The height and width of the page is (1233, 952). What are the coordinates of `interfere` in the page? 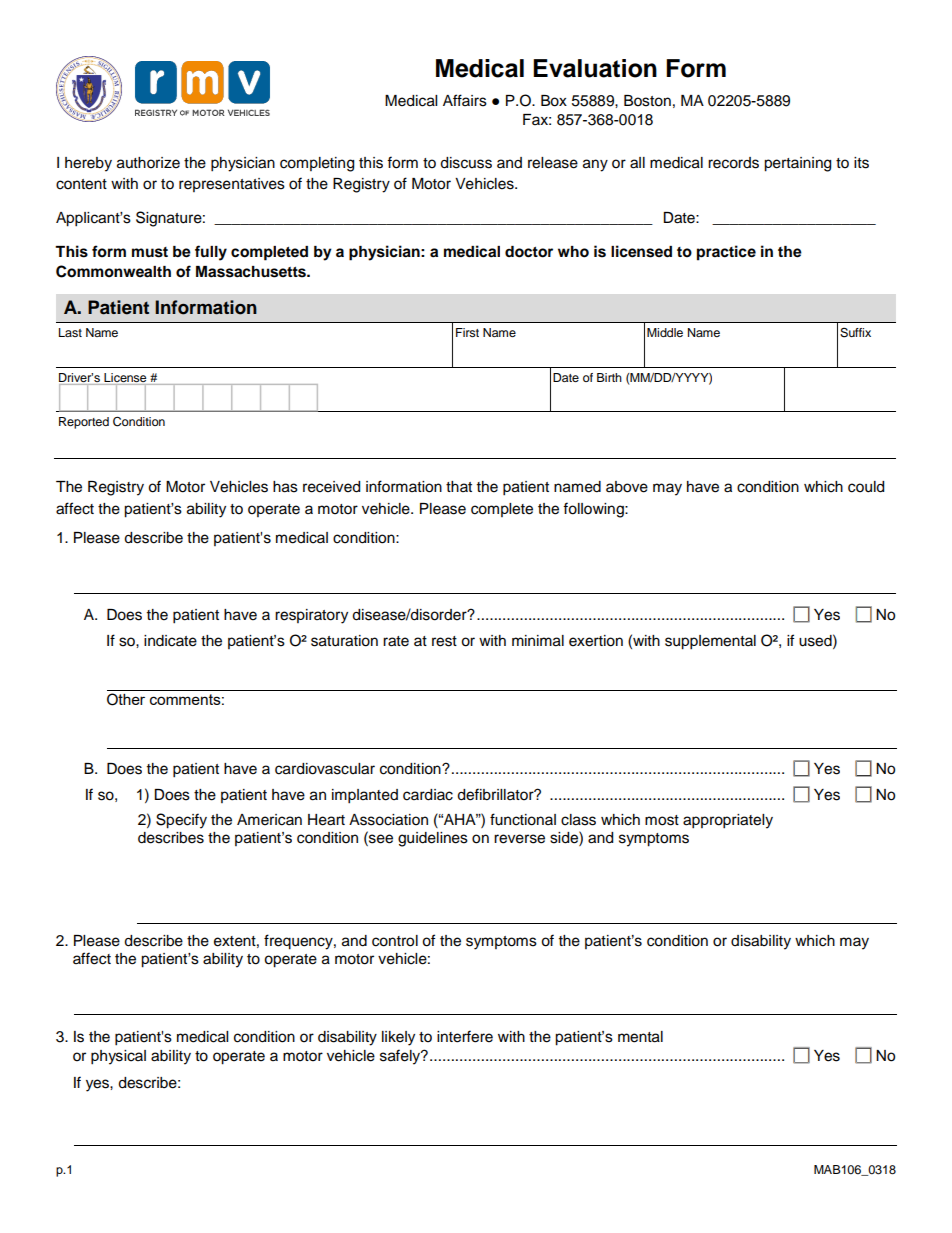 It's located at (465, 1036).
